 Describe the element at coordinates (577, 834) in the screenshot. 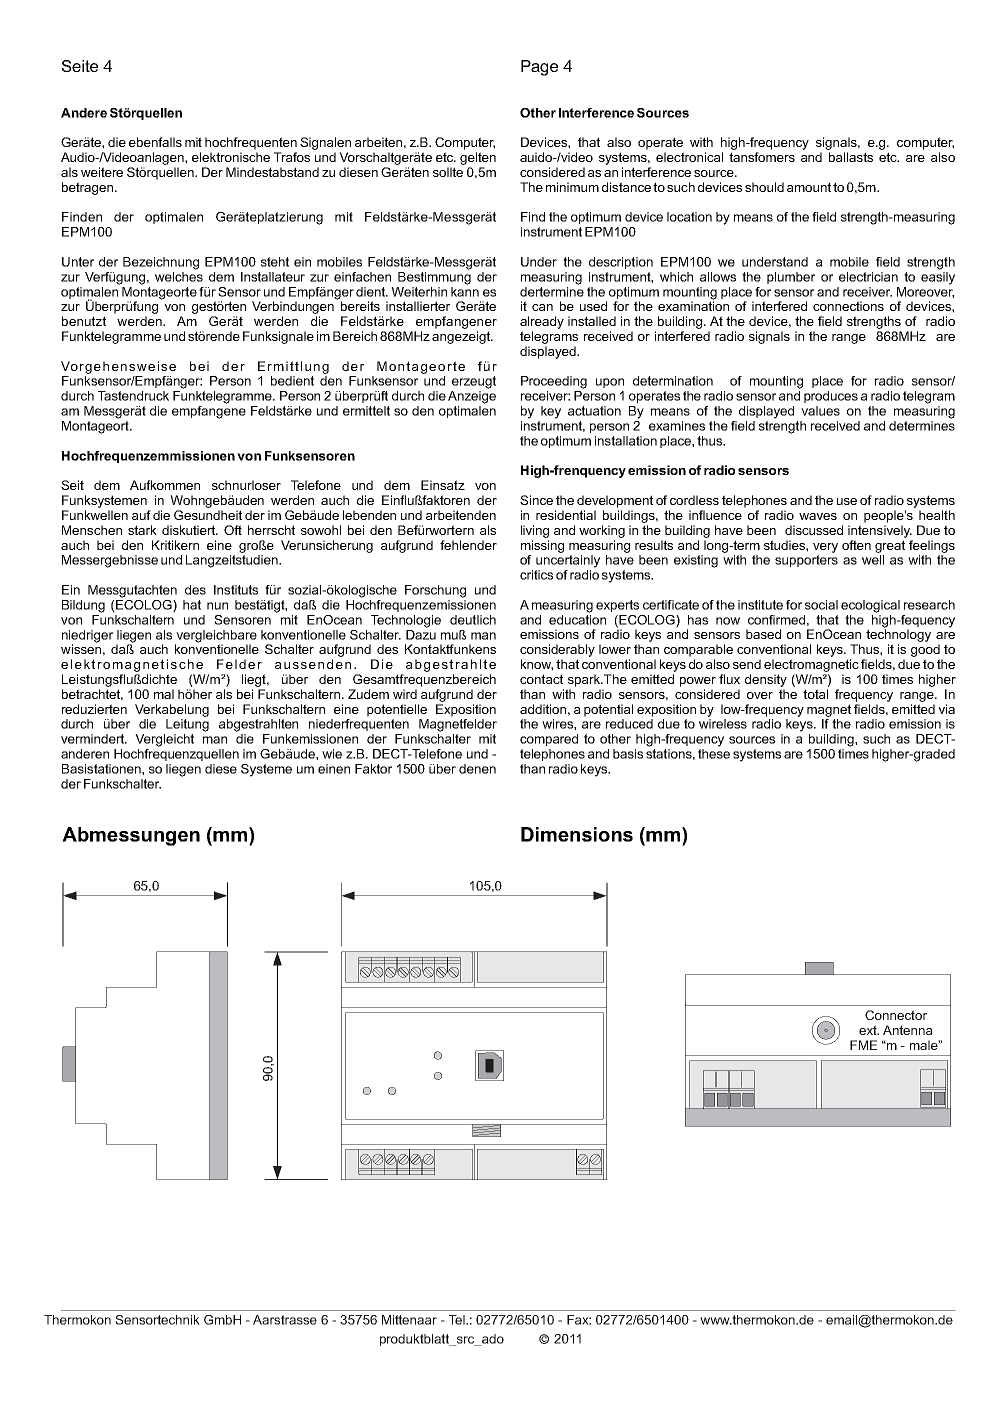

I see `Dimensions` at that location.
